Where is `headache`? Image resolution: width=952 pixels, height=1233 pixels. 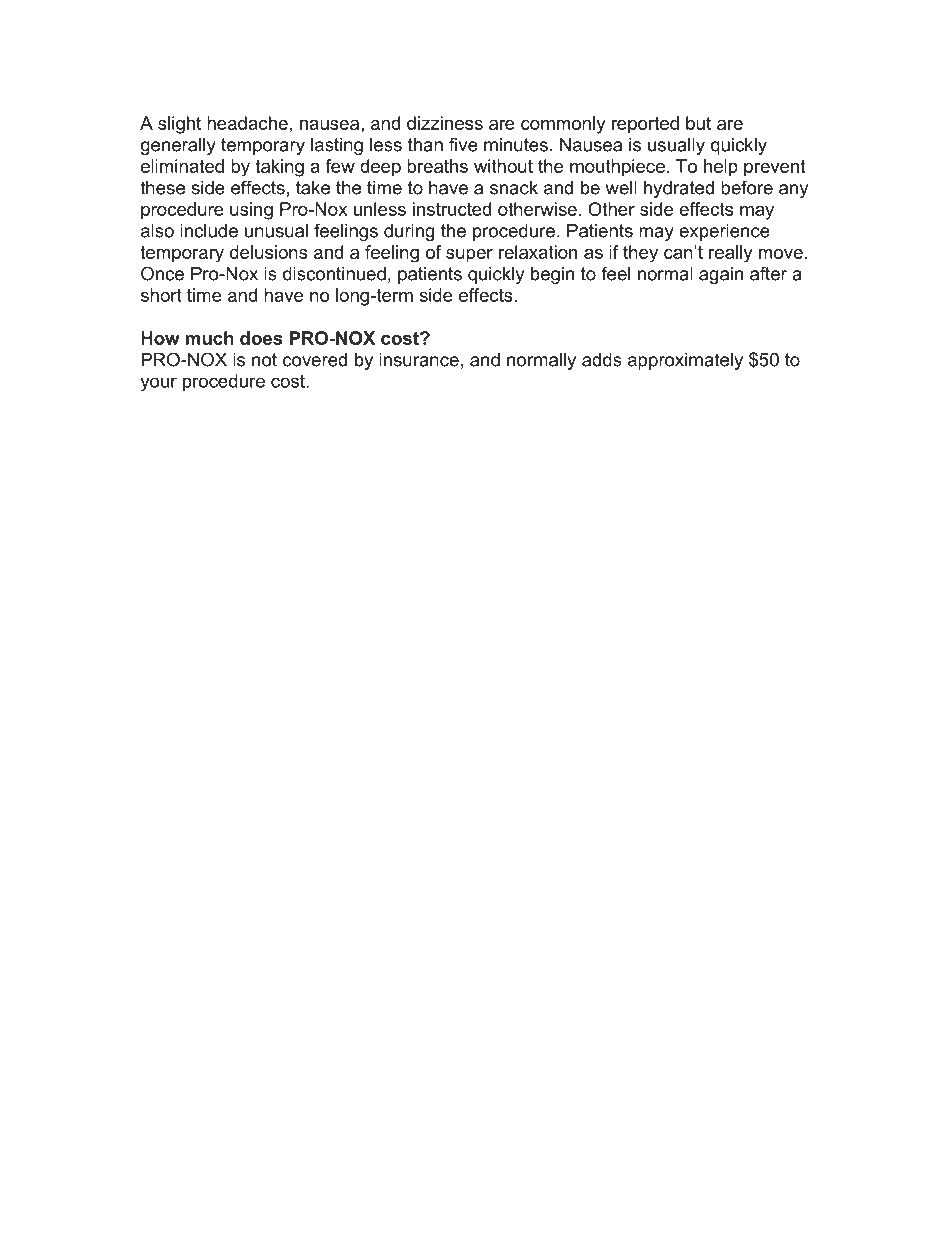
headache is located at coordinates (247, 123).
